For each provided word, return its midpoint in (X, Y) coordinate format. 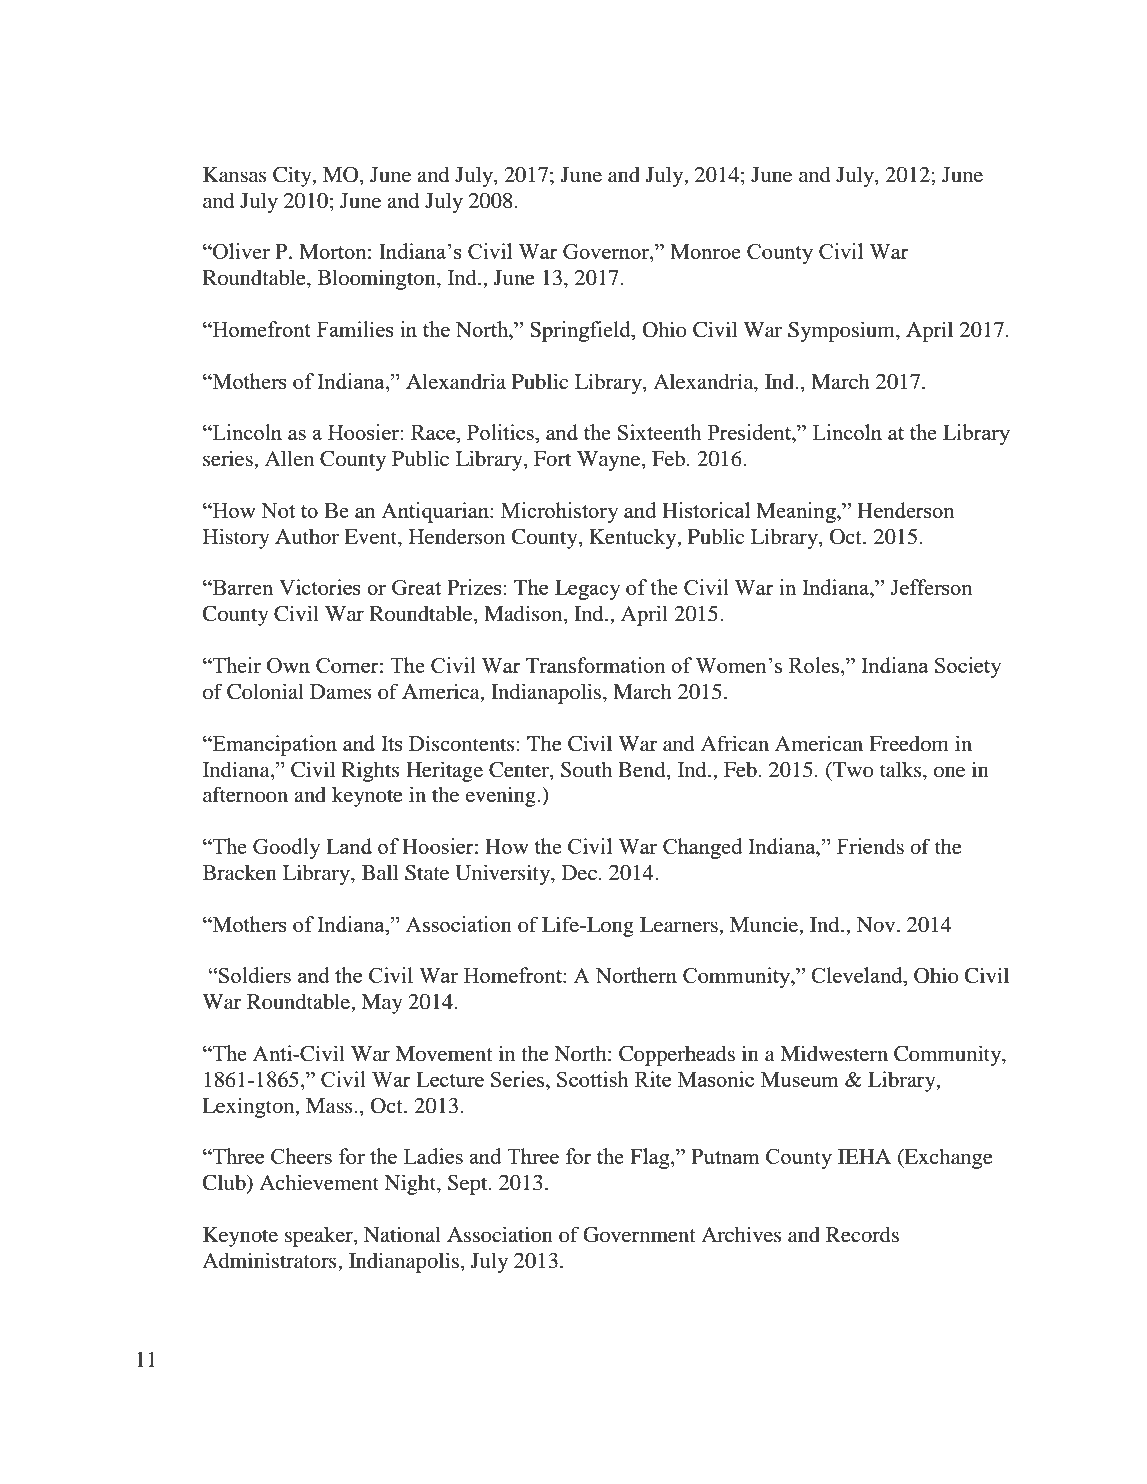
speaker (320, 1236)
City (293, 176)
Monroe (705, 251)
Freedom (909, 744)
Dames (341, 691)
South (586, 769)
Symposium (842, 331)
